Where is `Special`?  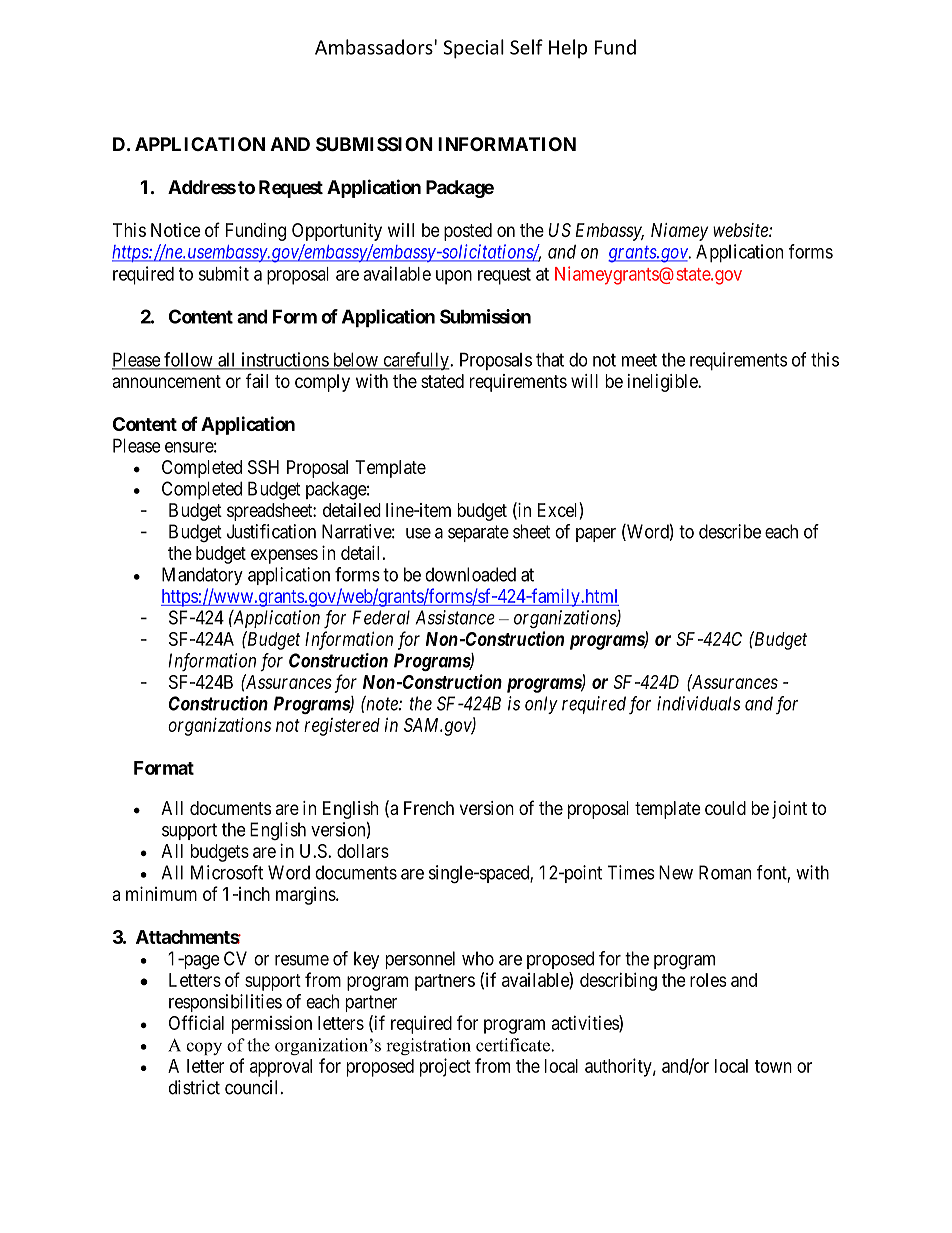 Special is located at coordinates (473, 49).
